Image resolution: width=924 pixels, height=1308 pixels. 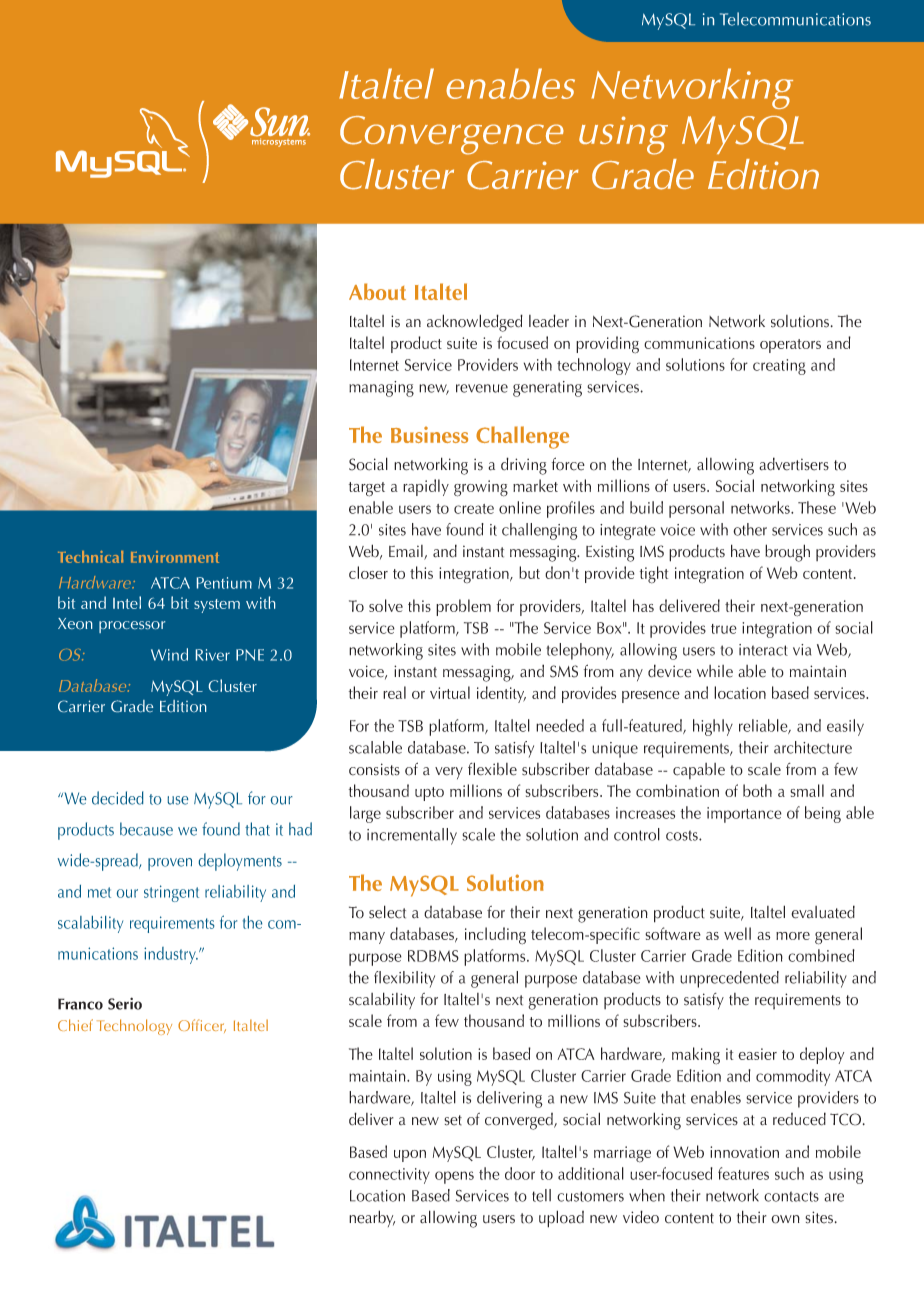 What do you see at coordinates (743, 1173) in the screenshot?
I see `features` at bounding box center [743, 1173].
